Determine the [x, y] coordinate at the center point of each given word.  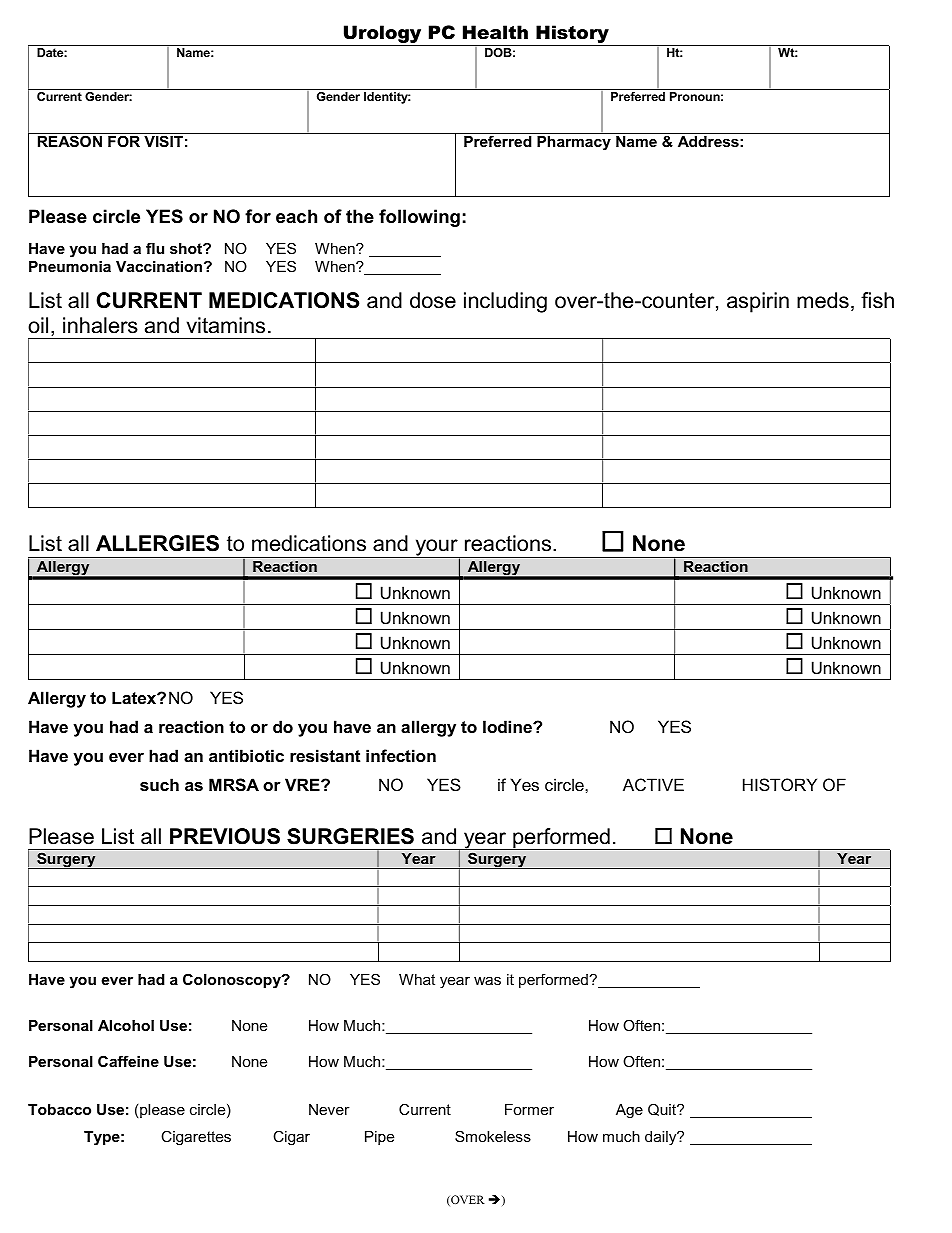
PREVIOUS [225, 836]
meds [823, 300]
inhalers [100, 325]
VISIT [163, 141]
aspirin [758, 302]
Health [495, 32]
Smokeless [493, 1136]
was [487, 981]
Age [629, 1111]
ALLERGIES [157, 543]
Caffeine [128, 1061]
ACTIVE [653, 784]
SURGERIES [350, 836]
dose [433, 300]
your [436, 548]
